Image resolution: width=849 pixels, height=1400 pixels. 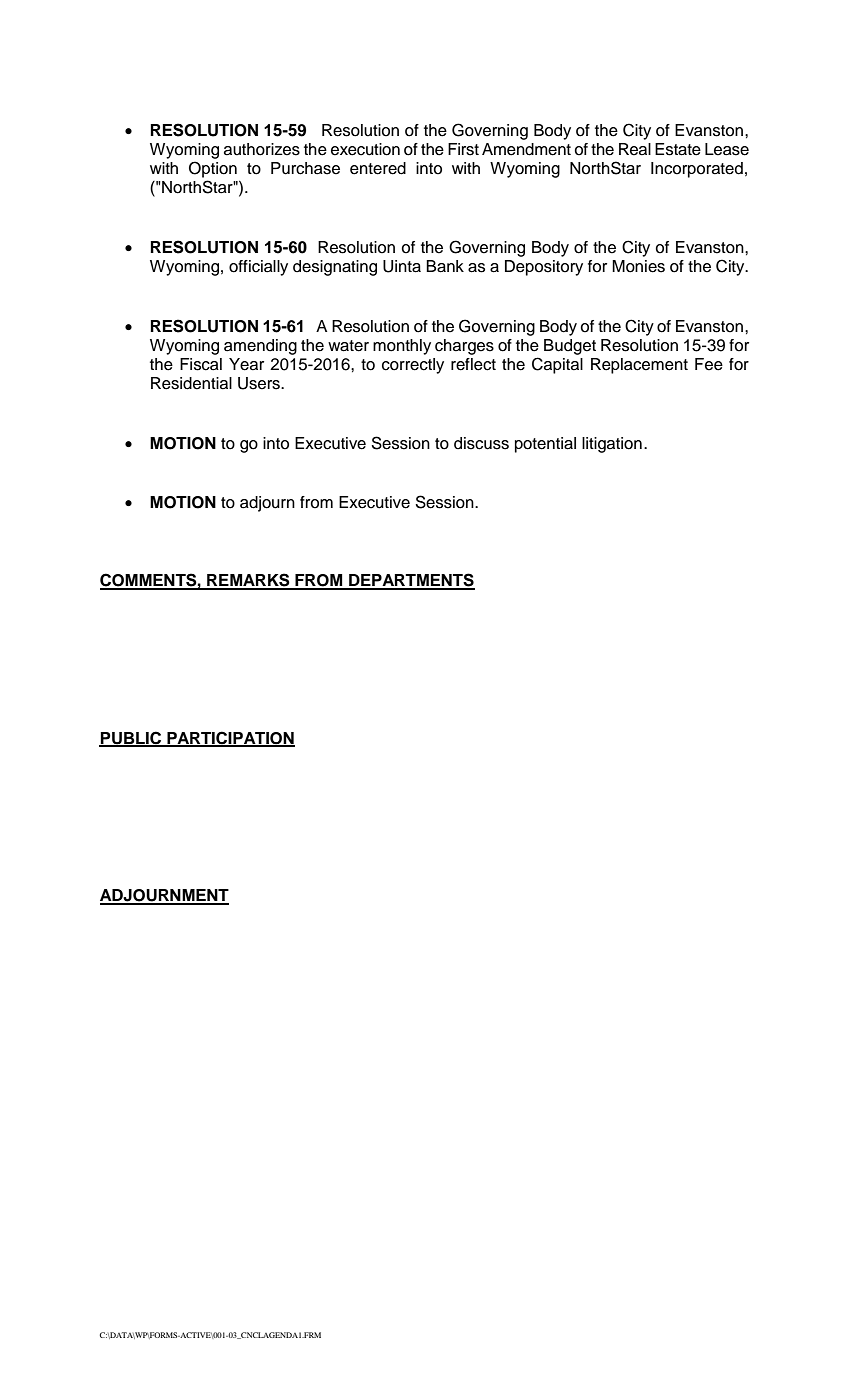 I want to click on Real, so click(x=635, y=149).
